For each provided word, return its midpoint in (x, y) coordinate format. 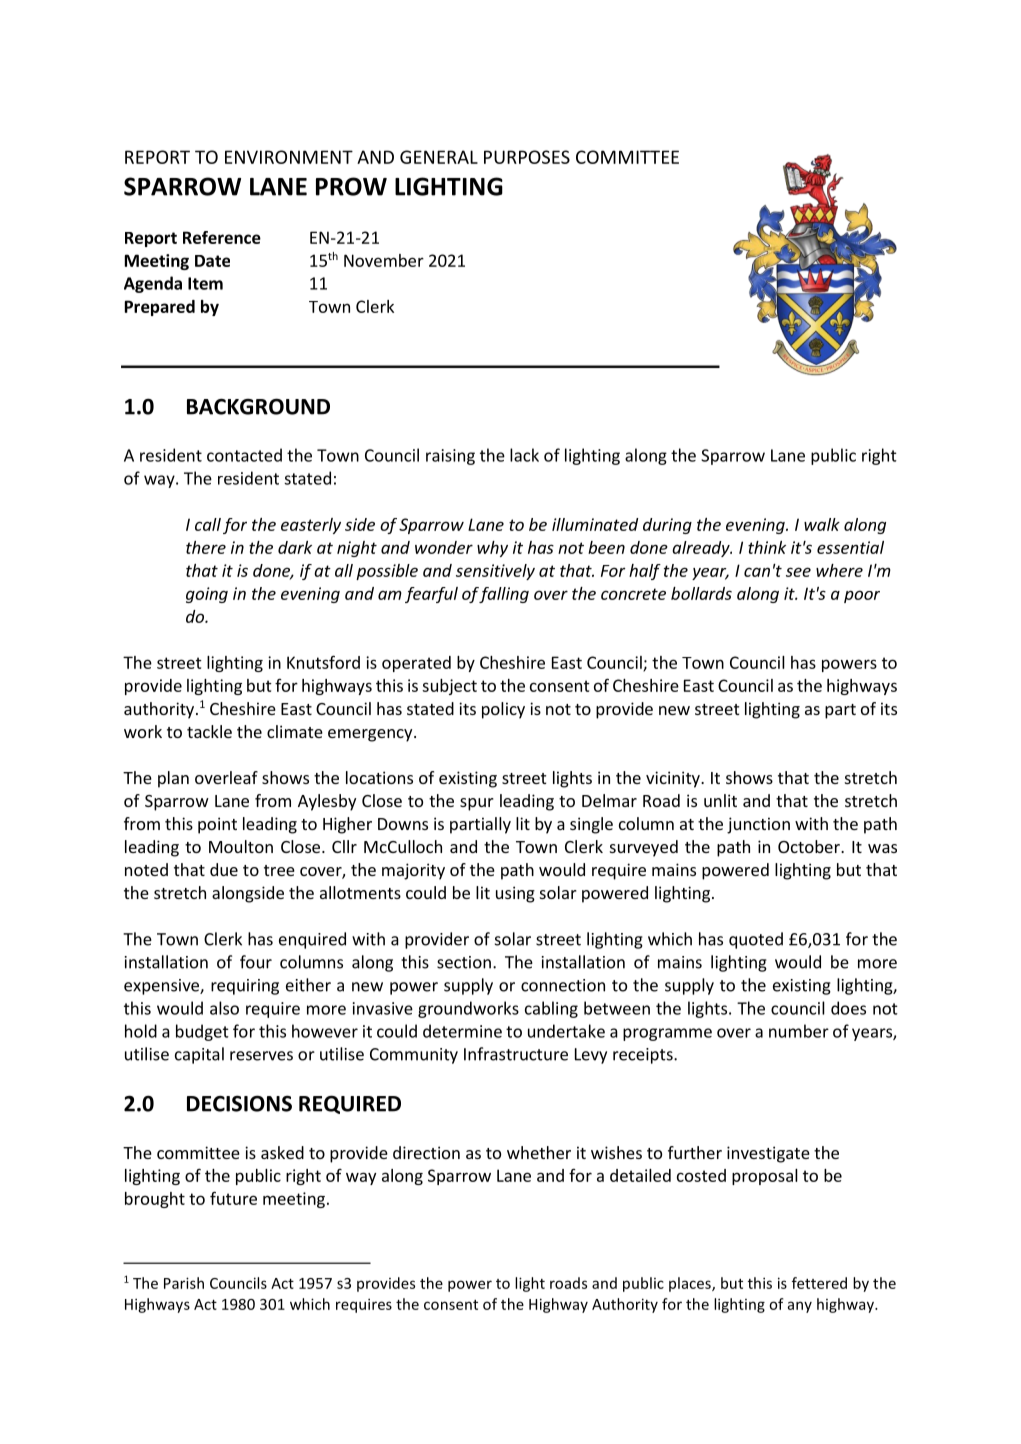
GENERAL (439, 157)
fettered (819, 1283)
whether (539, 1152)
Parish (184, 1283)
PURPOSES (527, 157)
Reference (222, 237)
